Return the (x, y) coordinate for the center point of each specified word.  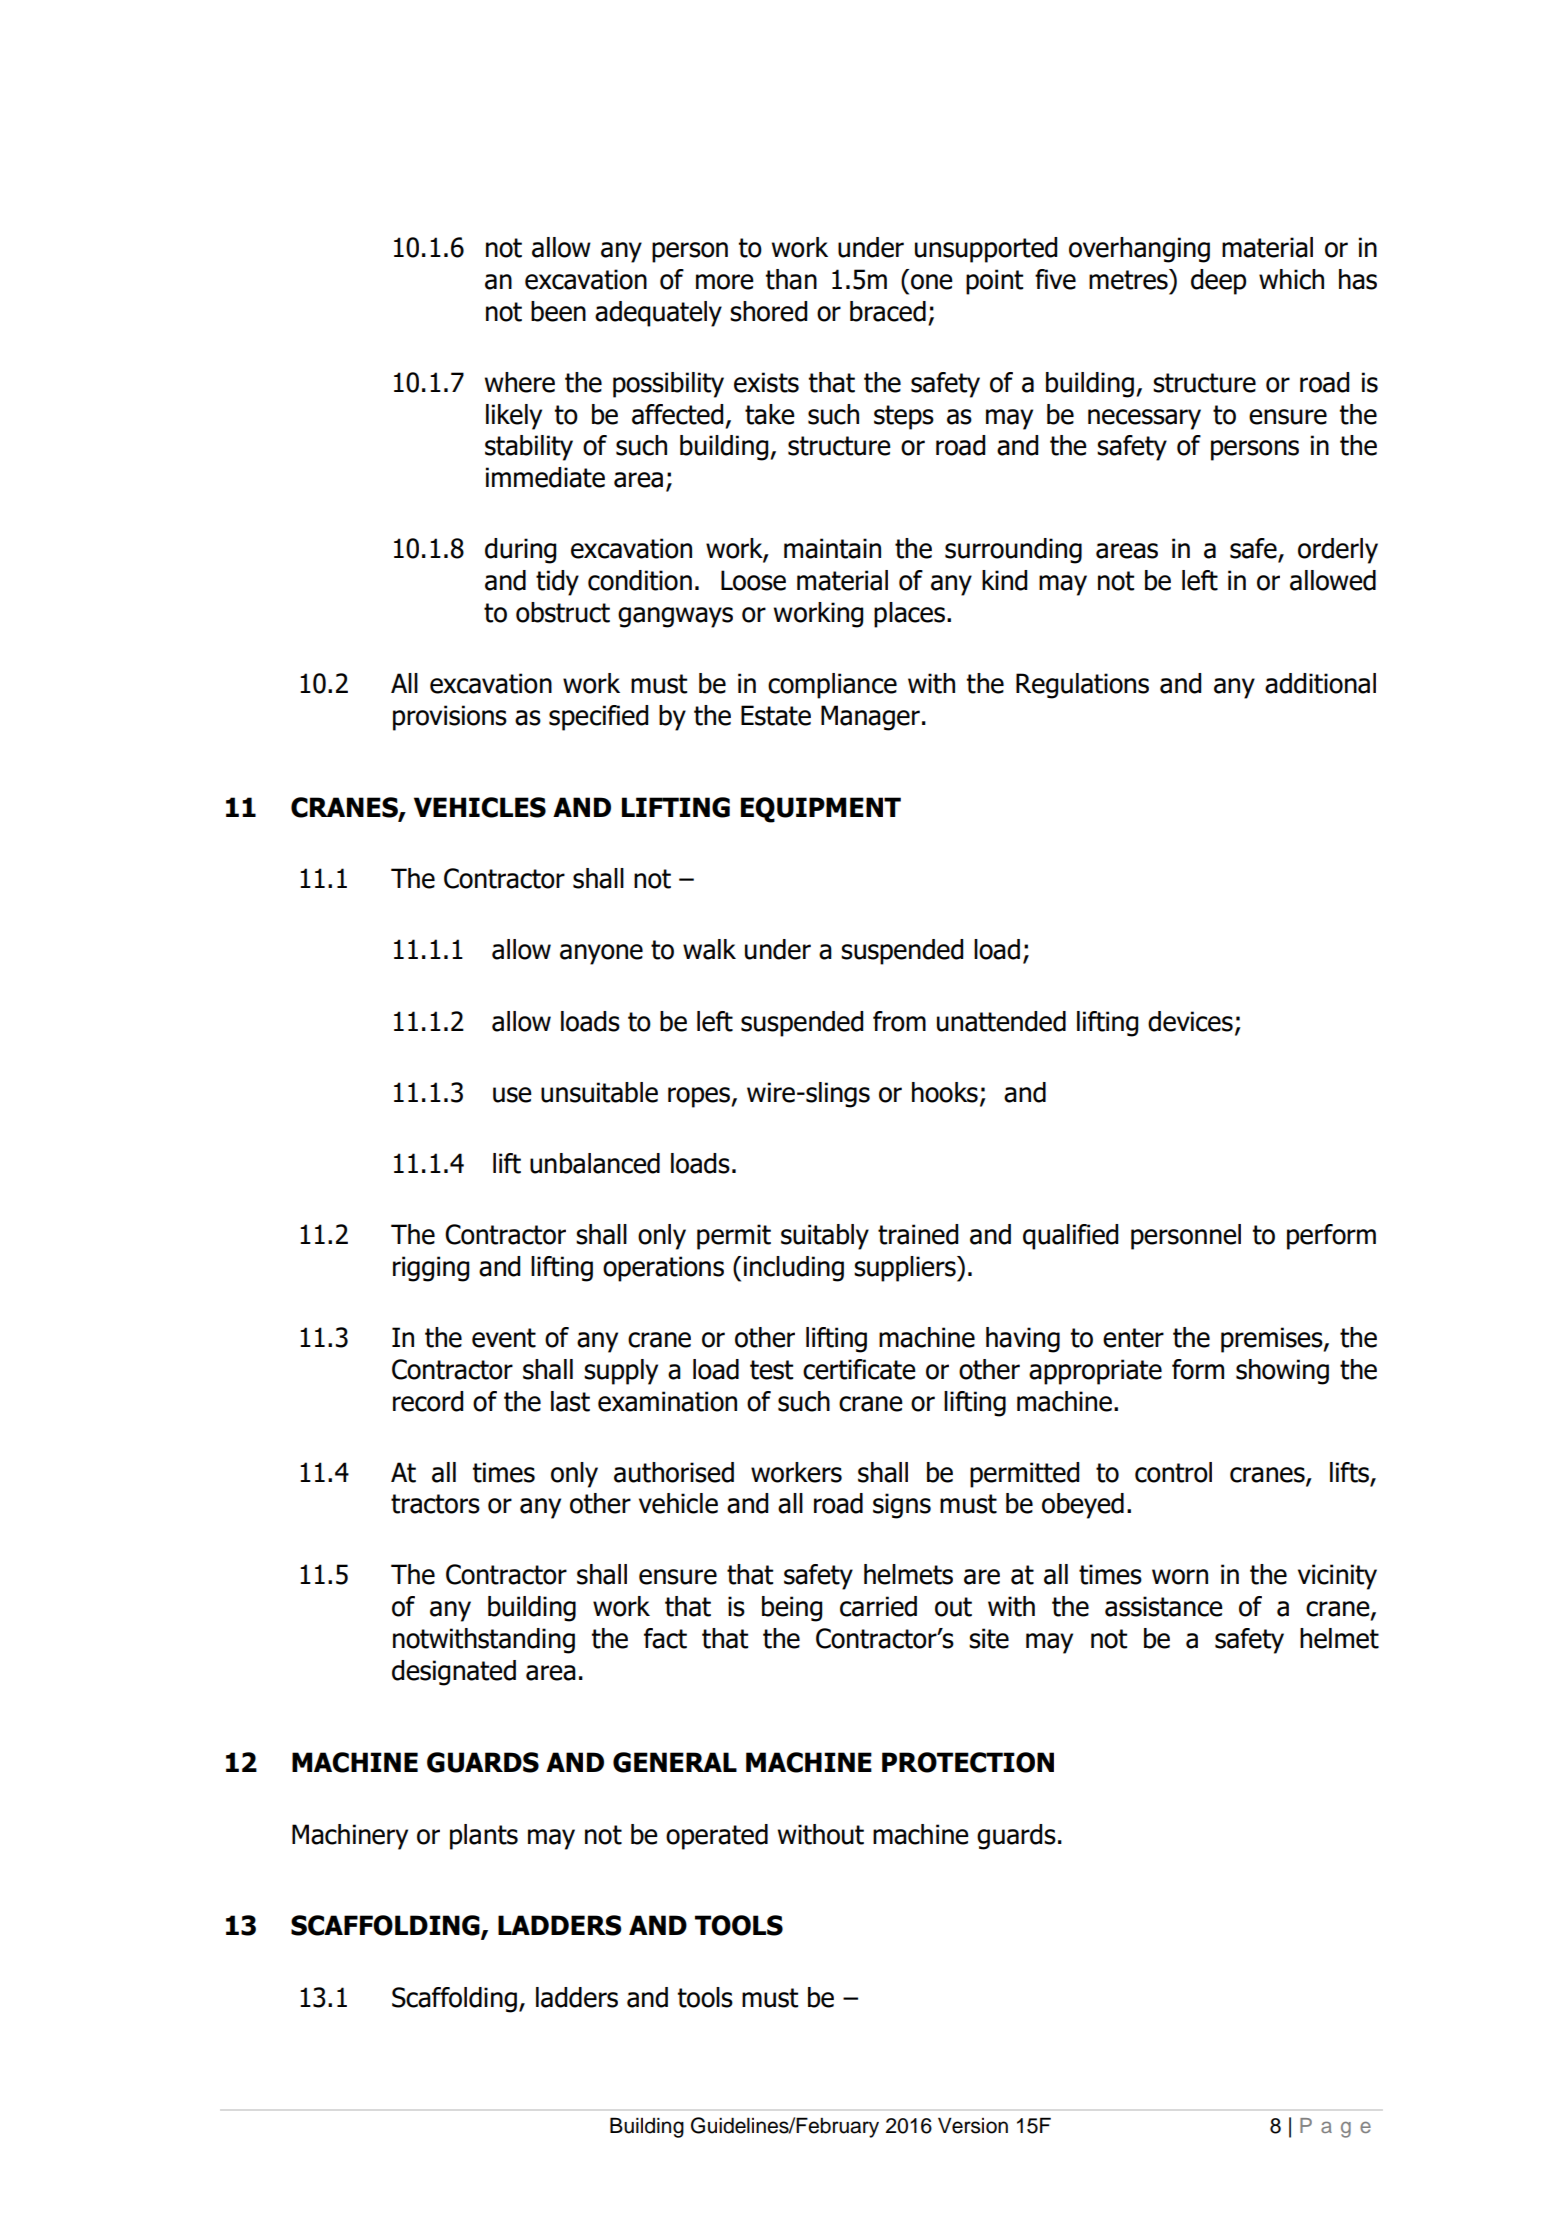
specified (598, 718)
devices (1190, 1021)
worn (1180, 1577)
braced (888, 311)
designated (454, 1673)
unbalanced (595, 1163)
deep (1218, 282)
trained (918, 1234)
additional (1320, 683)
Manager (870, 718)
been (558, 311)
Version (973, 2125)
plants (484, 1837)
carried (878, 1606)
